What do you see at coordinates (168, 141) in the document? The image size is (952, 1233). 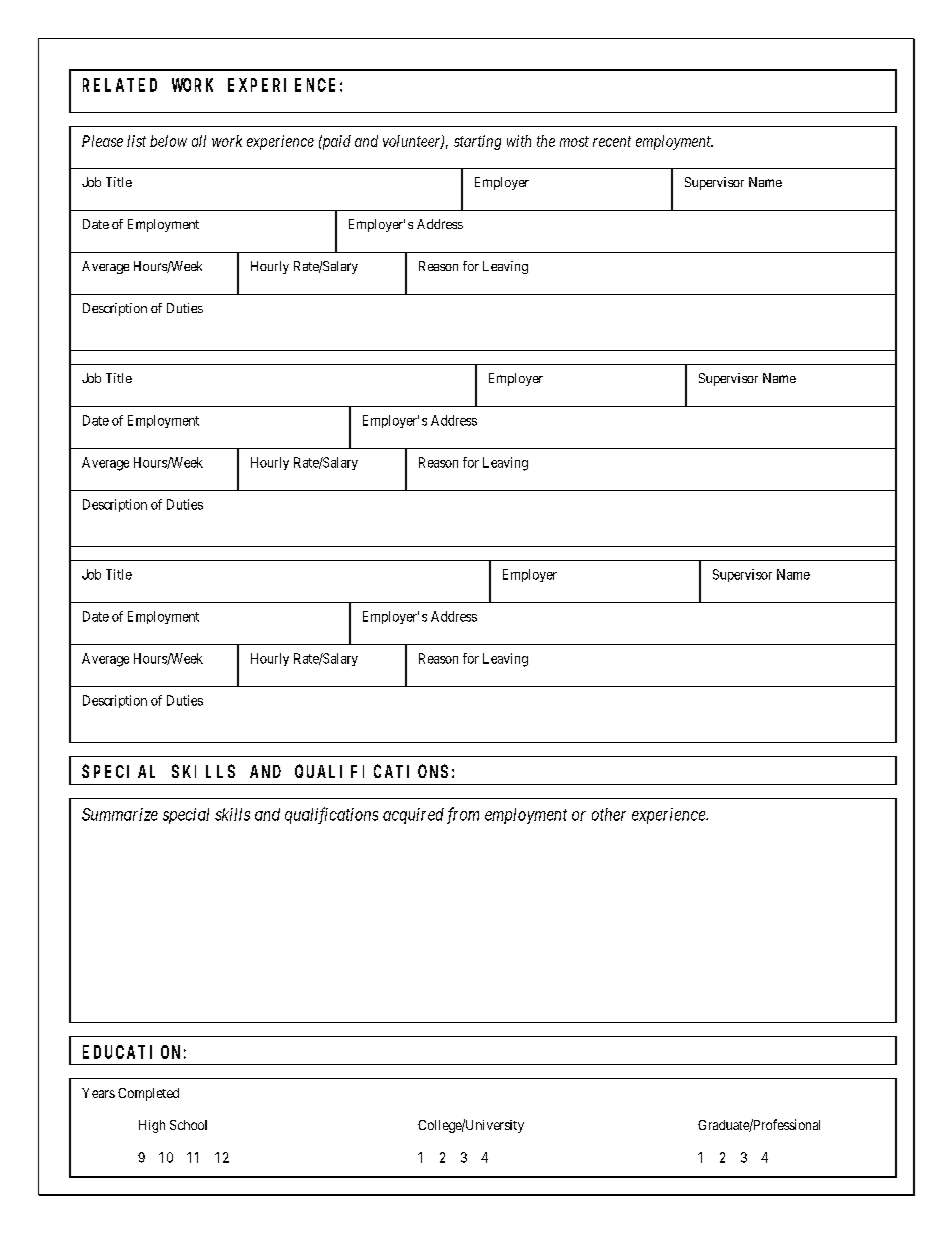 I see `below` at bounding box center [168, 141].
